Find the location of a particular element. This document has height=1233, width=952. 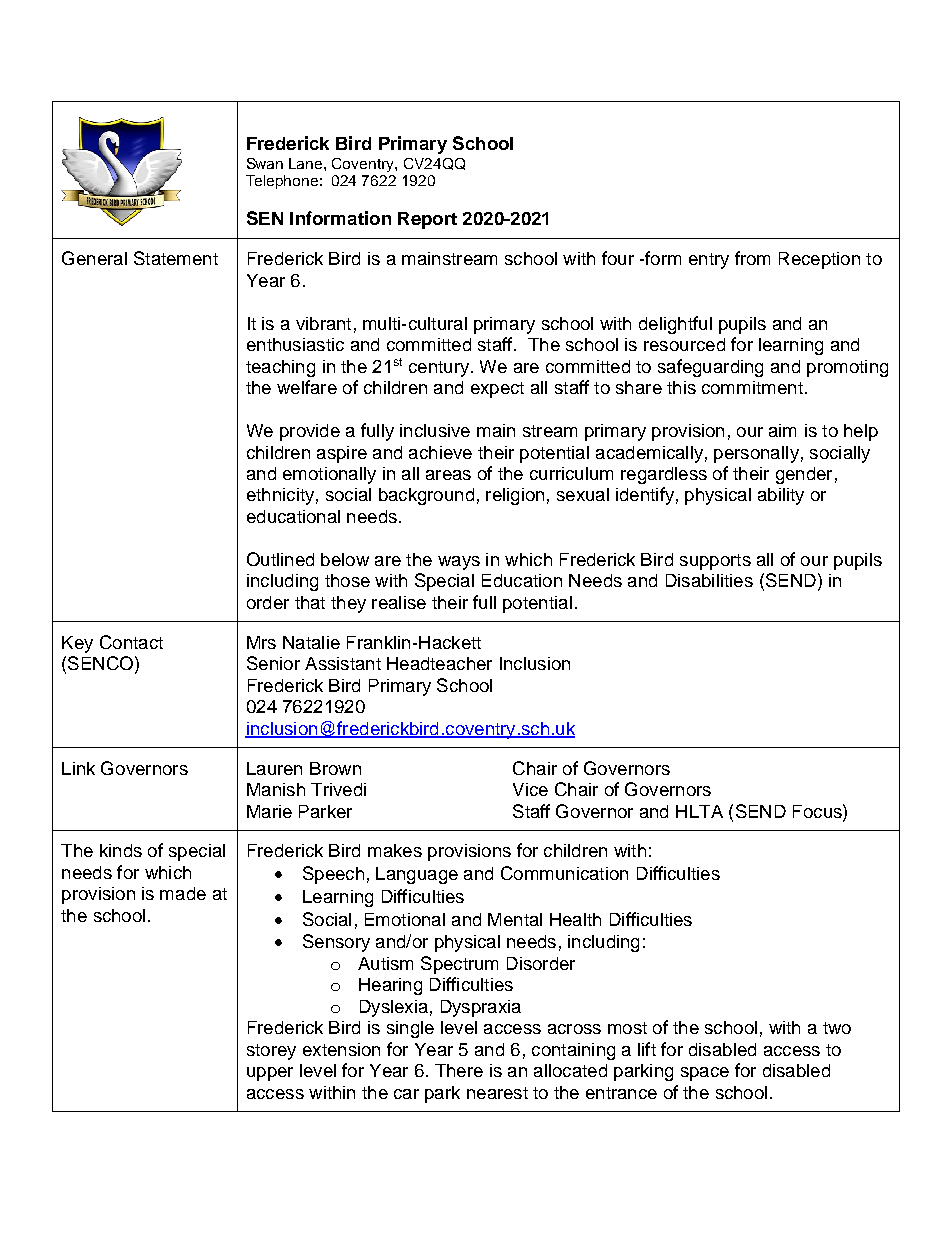

upper is located at coordinates (270, 1074).
